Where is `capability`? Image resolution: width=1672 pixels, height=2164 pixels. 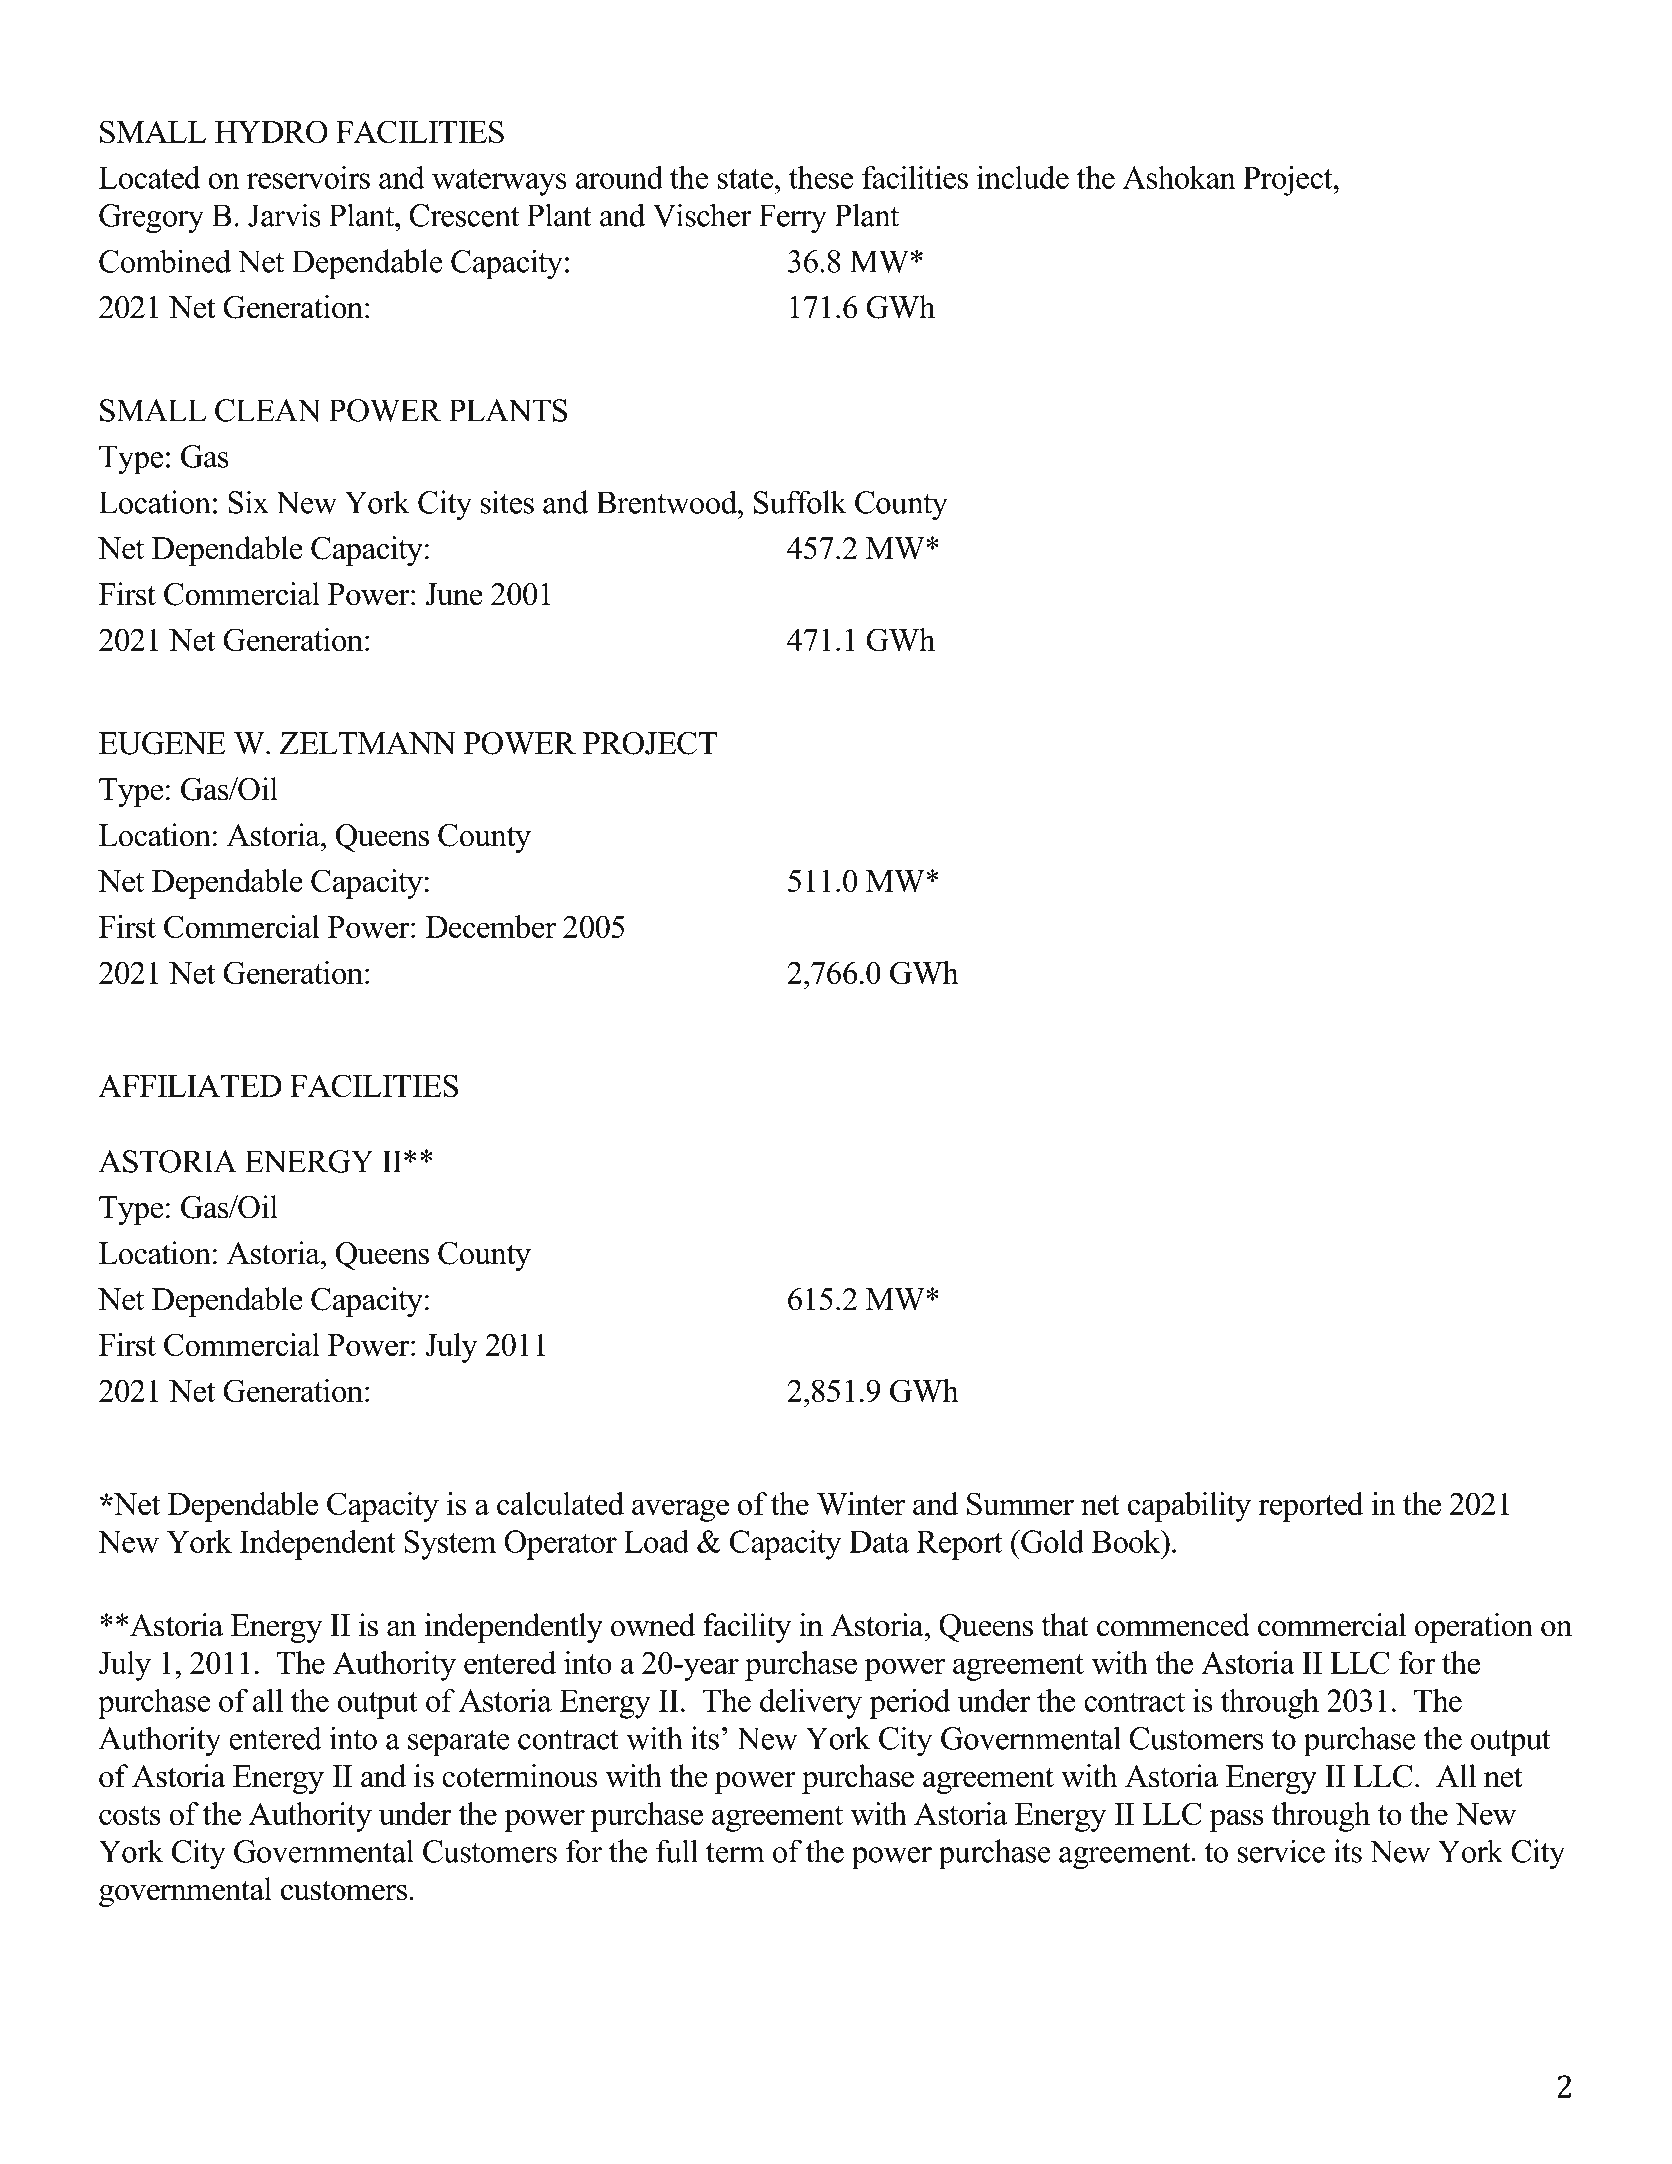
capability is located at coordinates (1189, 1507).
